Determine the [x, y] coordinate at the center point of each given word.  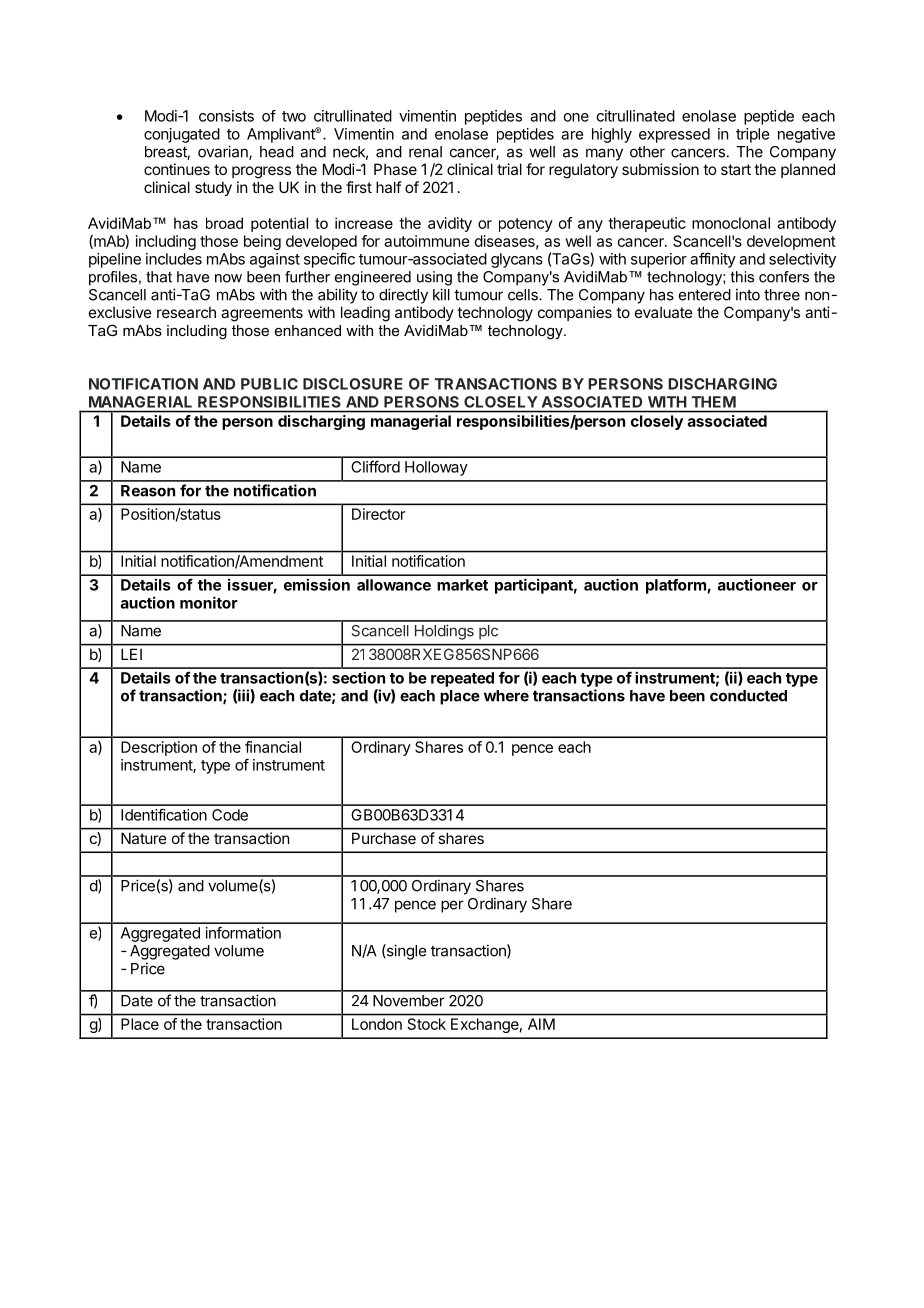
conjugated [182, 135]
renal [425, 152]
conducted [748, 696]
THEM [714, 402]
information [243, 932]
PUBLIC [269, 384]
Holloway [436, 468]
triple [752, 135]
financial [273, 747]
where [506, 696]
